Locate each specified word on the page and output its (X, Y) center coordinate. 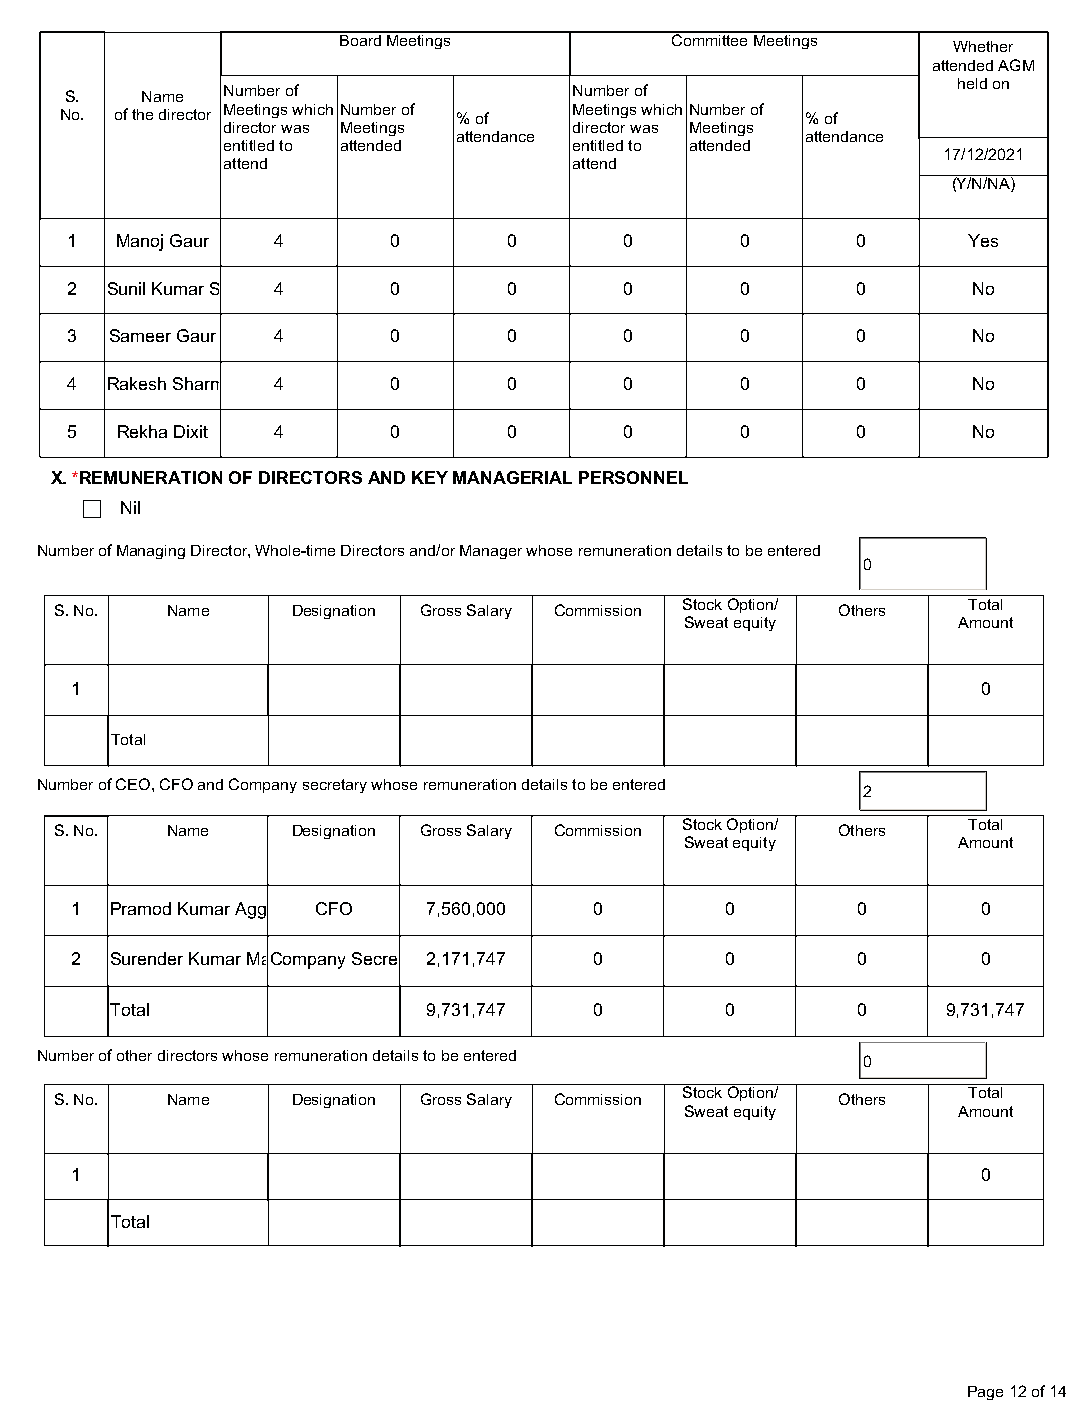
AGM (1016, 65)
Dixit (191, 431)
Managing (151, 552)
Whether (983, 46)
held (972, 83)
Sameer (140, 335)
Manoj (140, 242)
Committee (709, 39)
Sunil (126, 288)
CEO (133, 784)
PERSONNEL (633, 477)
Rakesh (137, 383)
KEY (430, 477)
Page (985, 1393)
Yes (983, 240)
